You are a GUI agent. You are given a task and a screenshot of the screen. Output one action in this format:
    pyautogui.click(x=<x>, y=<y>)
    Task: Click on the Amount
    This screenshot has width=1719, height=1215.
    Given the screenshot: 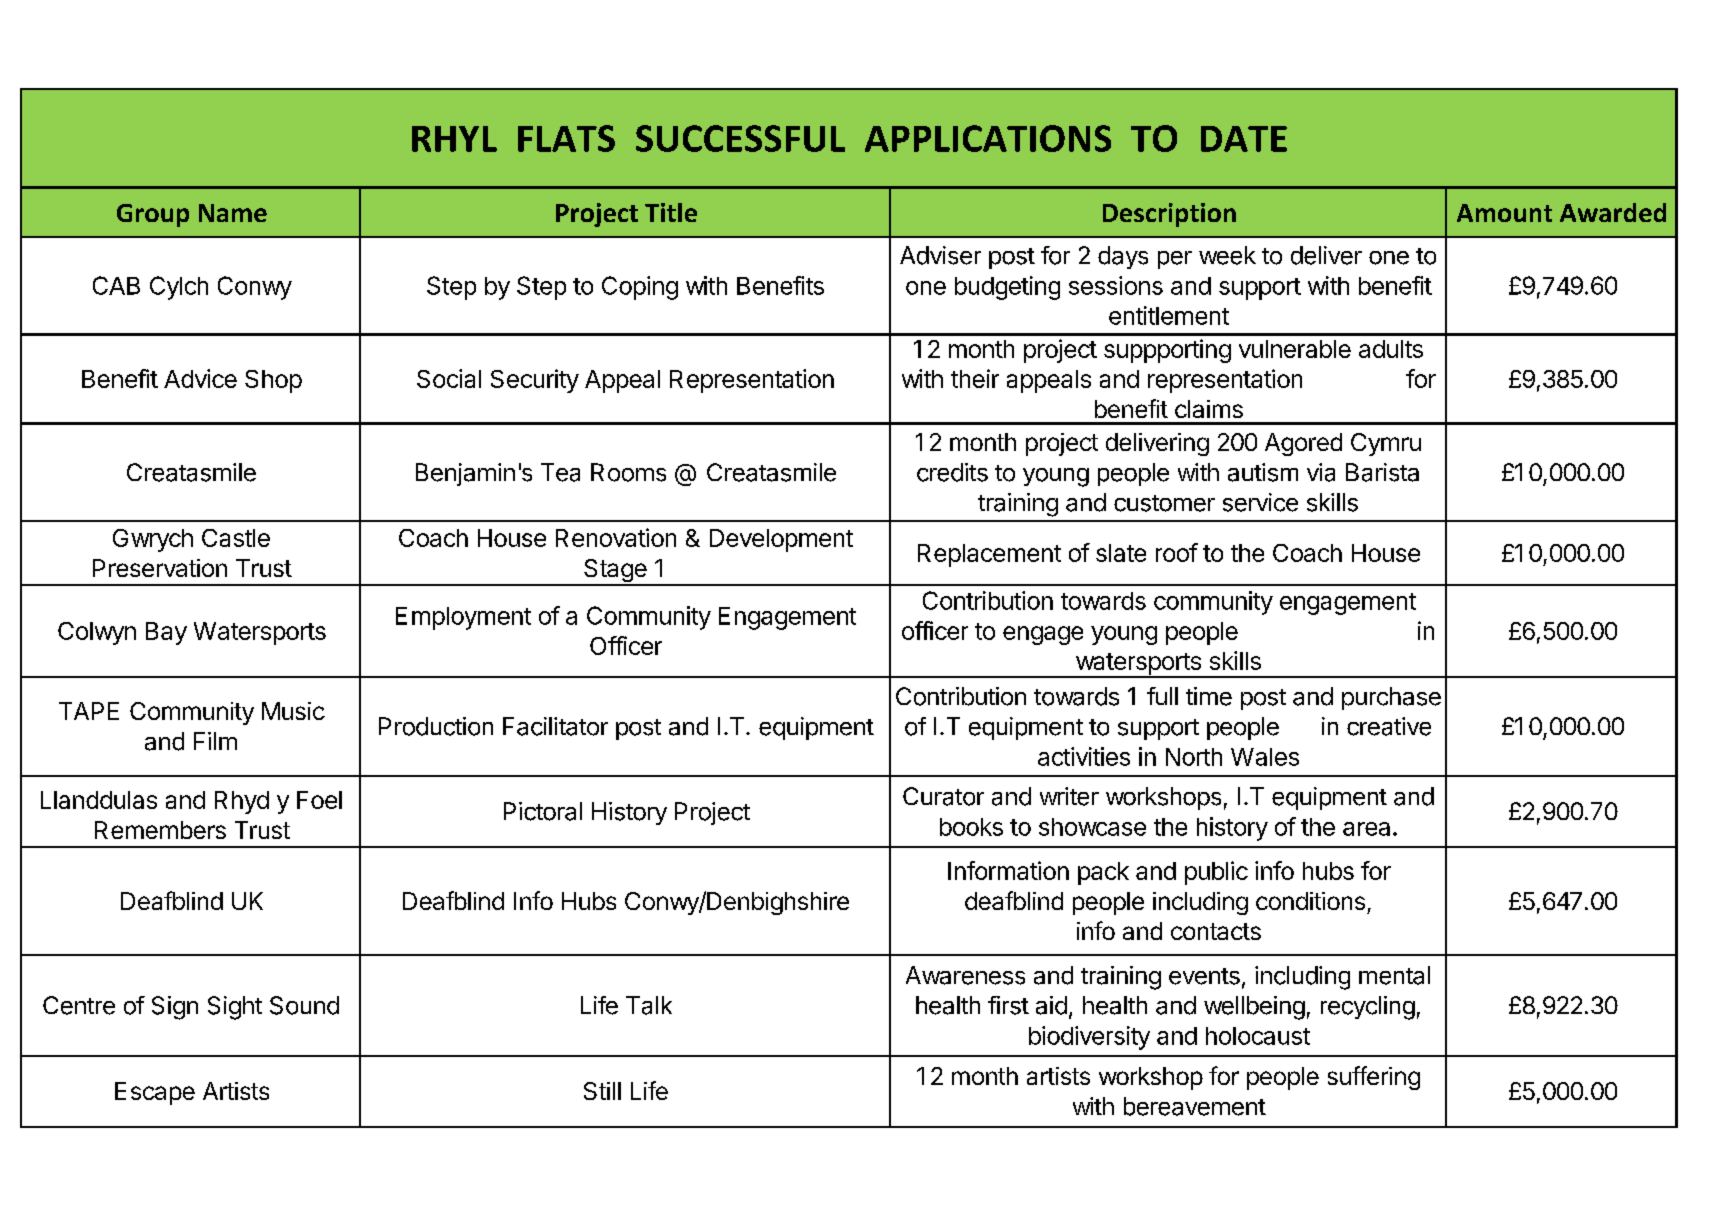 What is the action you would take?
    pyautogui.click(x=1504, y=213)
